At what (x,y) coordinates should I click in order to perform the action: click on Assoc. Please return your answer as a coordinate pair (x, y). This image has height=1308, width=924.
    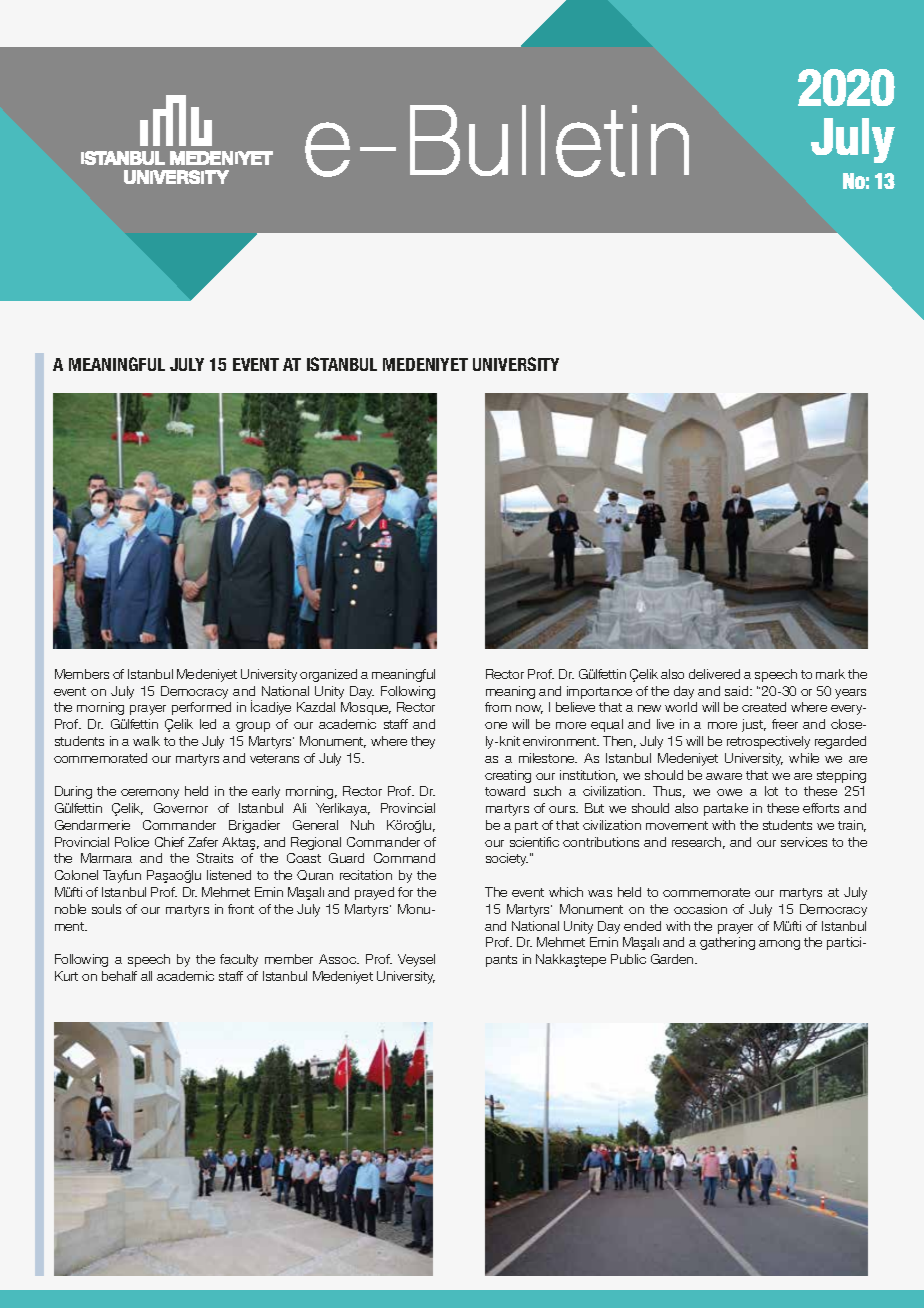
    Looking at the image, I should click on (339, 959).
